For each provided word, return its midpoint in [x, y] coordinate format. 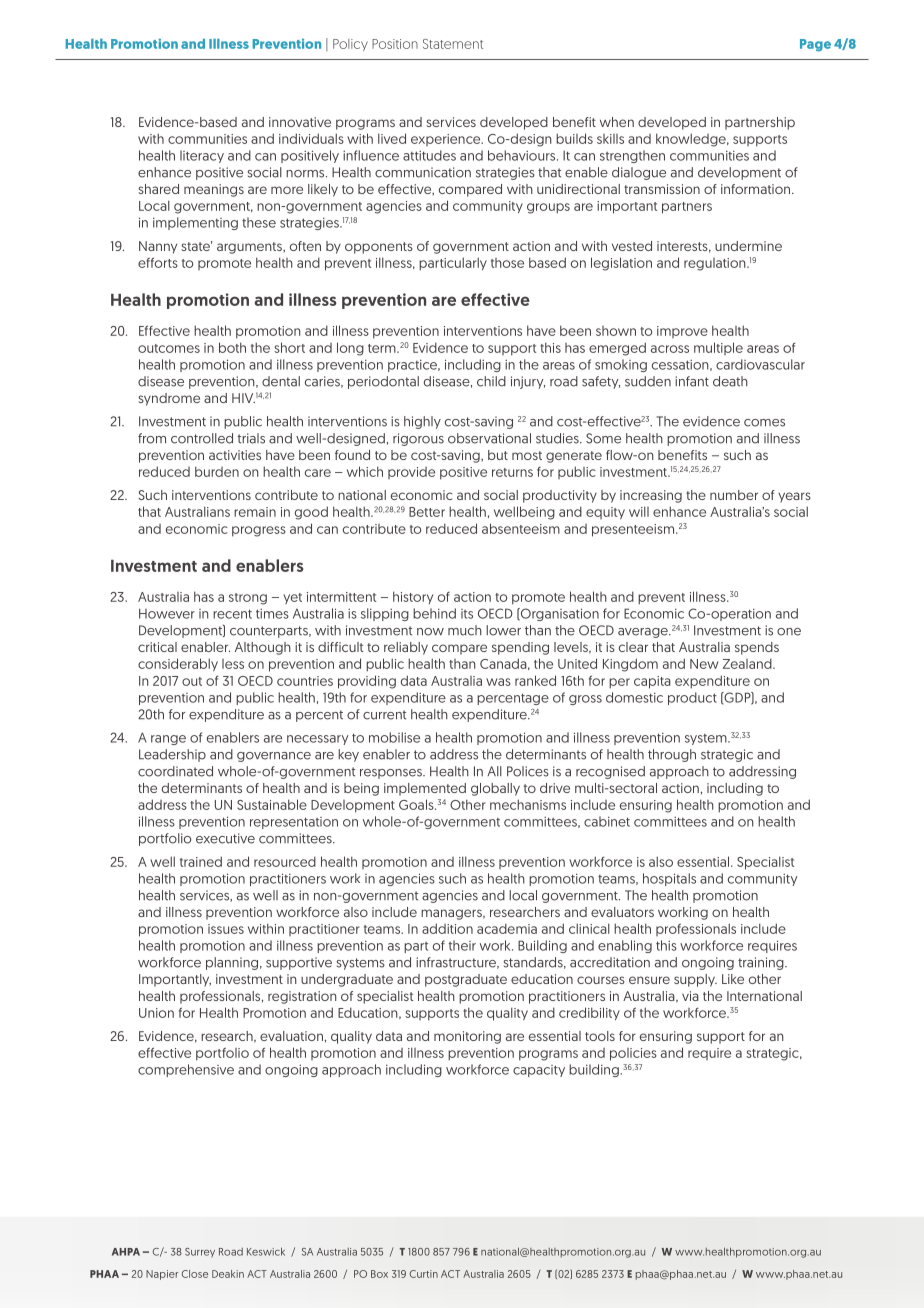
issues [226, 929]
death [730, 381]
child [491, 381]
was [498, 682]
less [233, 664]
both [232, 347]
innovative [300, 122]
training [762, 963]
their [462, 945]
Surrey [200, 1253]
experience [447, 140]
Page [815, 45]
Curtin [424, 1274]
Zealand [748, 663]
